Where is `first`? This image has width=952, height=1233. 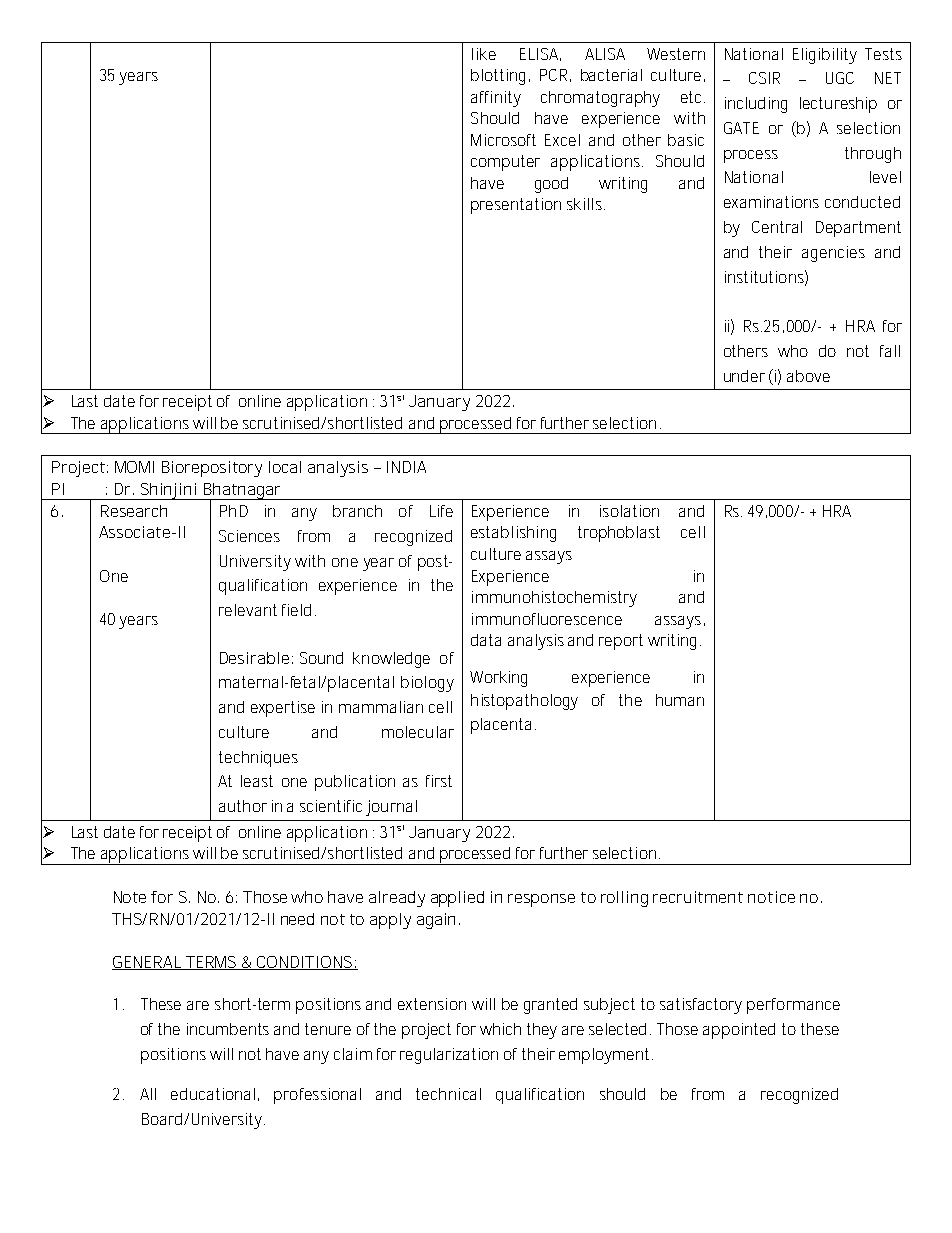
first is located at coordinates (439, 781).
